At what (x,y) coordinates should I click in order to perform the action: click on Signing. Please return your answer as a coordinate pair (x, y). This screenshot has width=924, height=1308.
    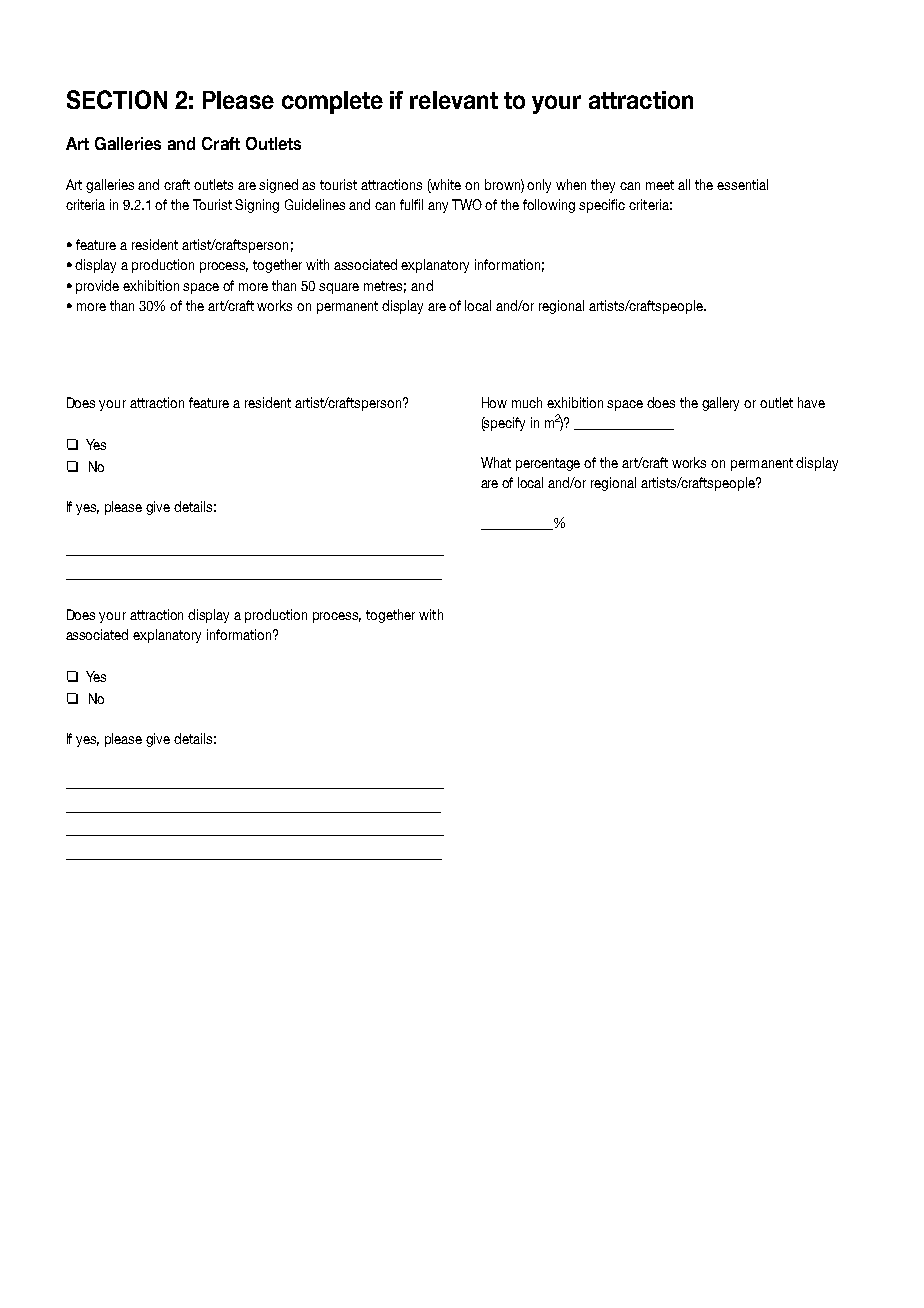
    Looking at the image, I should click on (257, 206).
